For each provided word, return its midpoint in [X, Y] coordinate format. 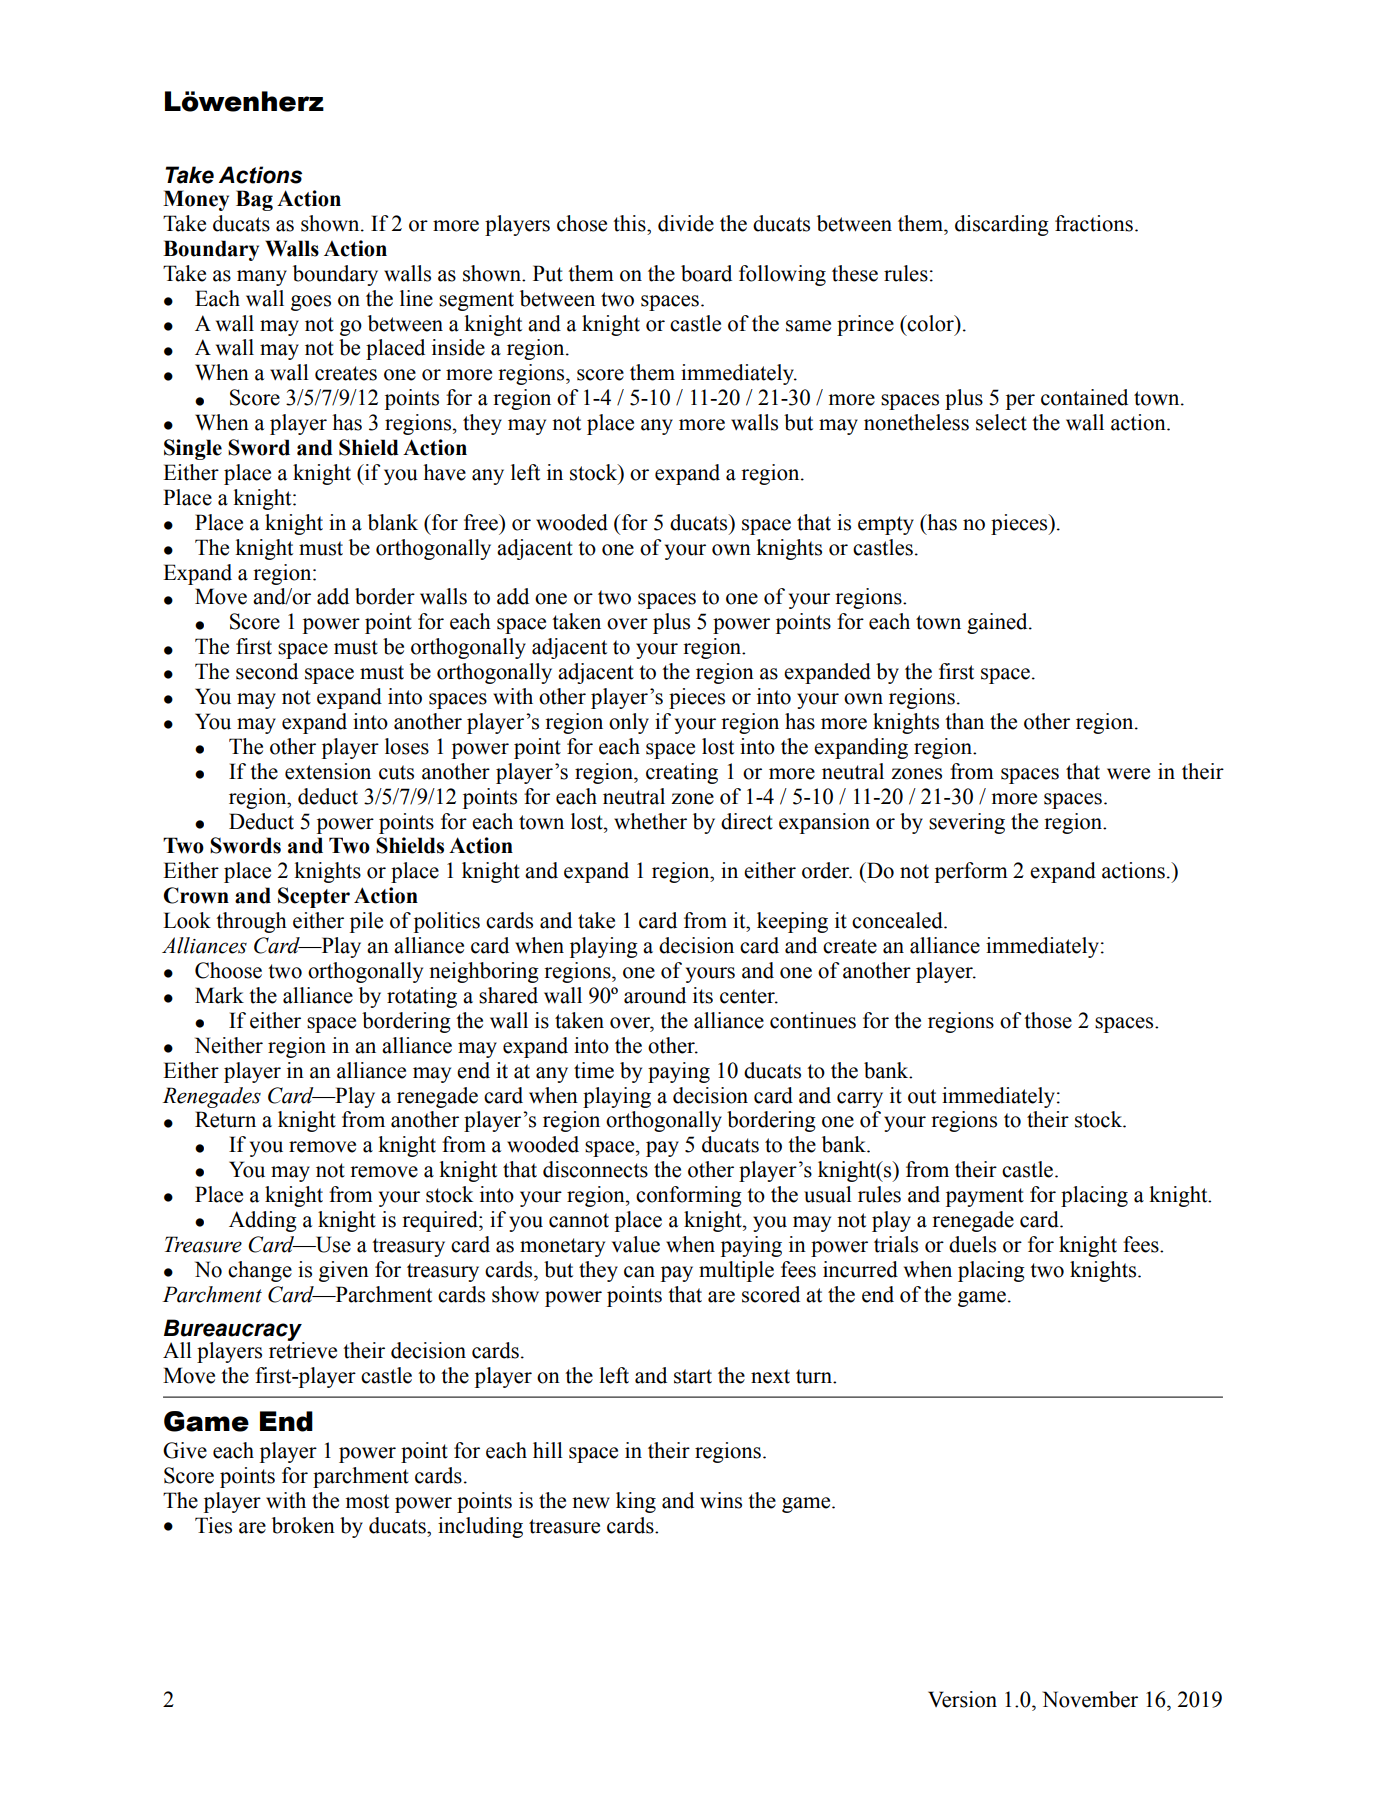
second [267, 671]
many [262, 278]
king [636, 1502]
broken [303, 1525]
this [630, 223]
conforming [689, 1196]
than [964, 721]
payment [985, 1197]
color [931, 323]
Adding [263, 1221]
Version [962, 1699]
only [629, 723]
